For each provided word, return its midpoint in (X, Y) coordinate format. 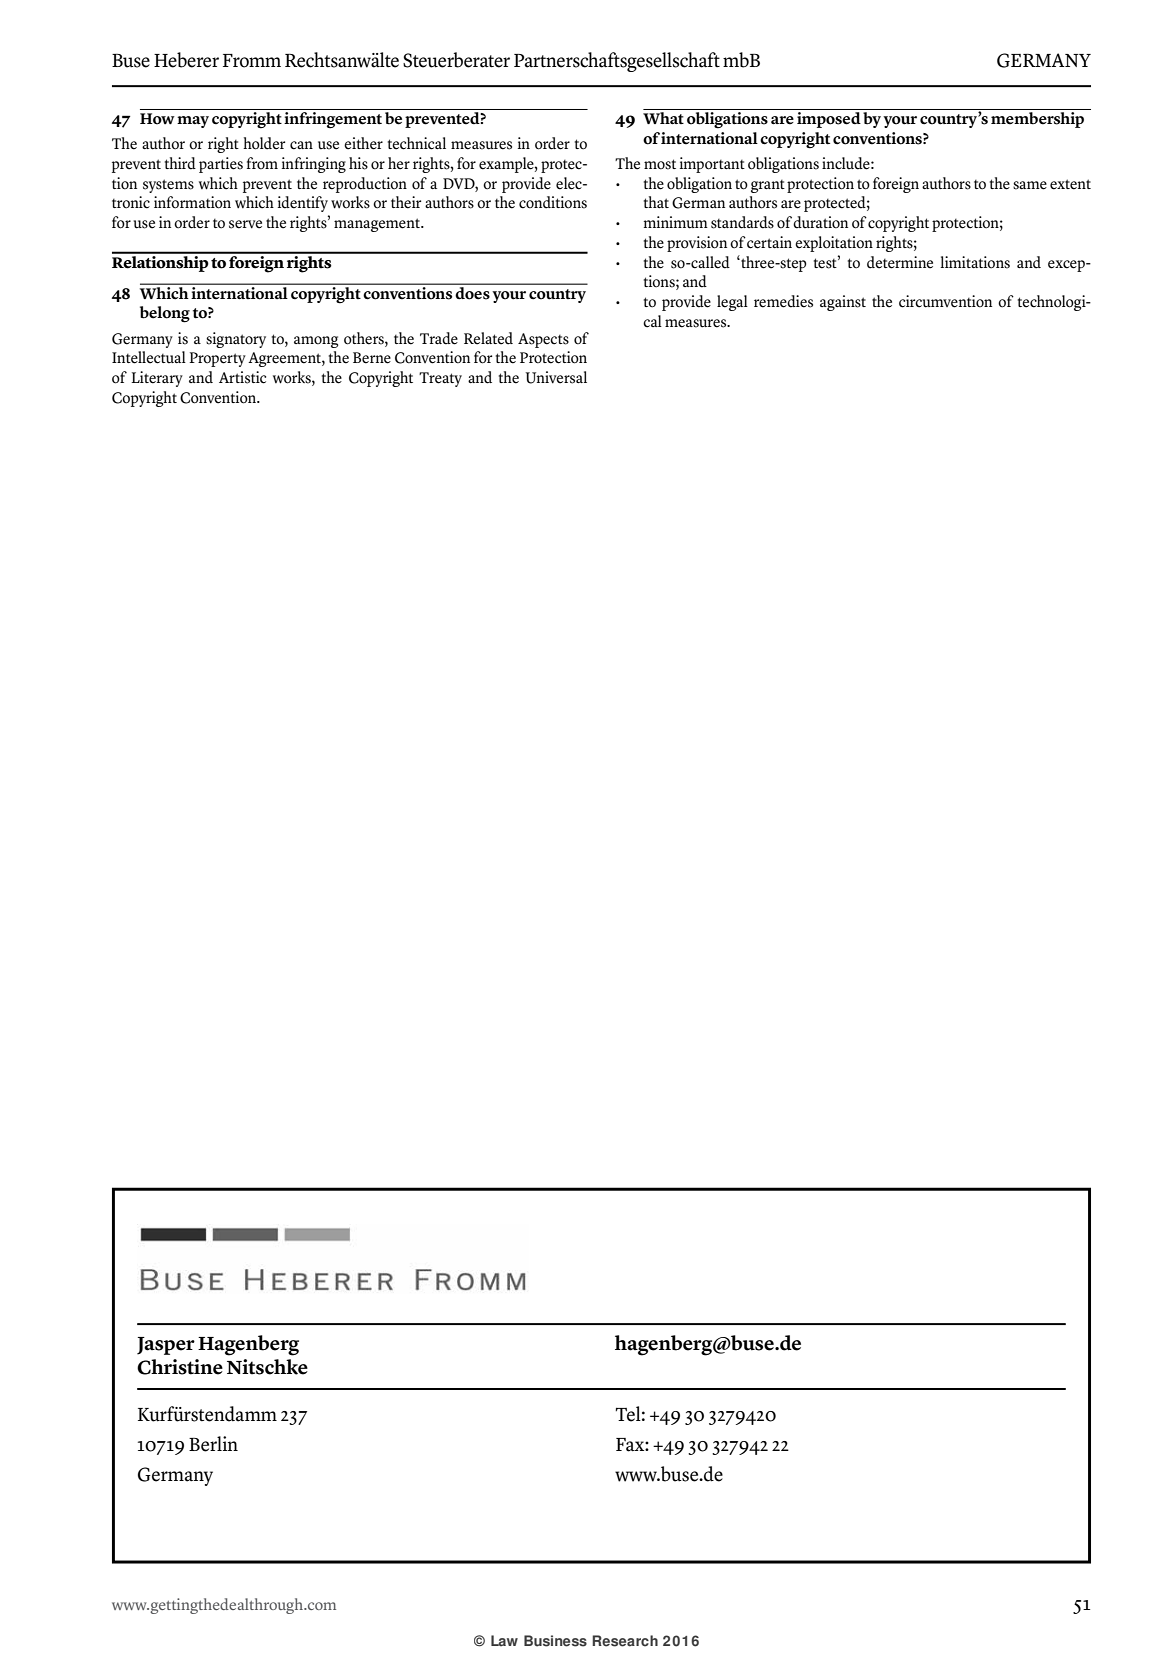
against (843, 303)
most (660, 164)
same (1030, 185)
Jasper (166, 1346)
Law (504, 1640)
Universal (556, 377)
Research (625, 1641)
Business (555, 1641)
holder (264, 143)
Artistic (242, 377)
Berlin (213, 1444)
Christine (180, 1367)
